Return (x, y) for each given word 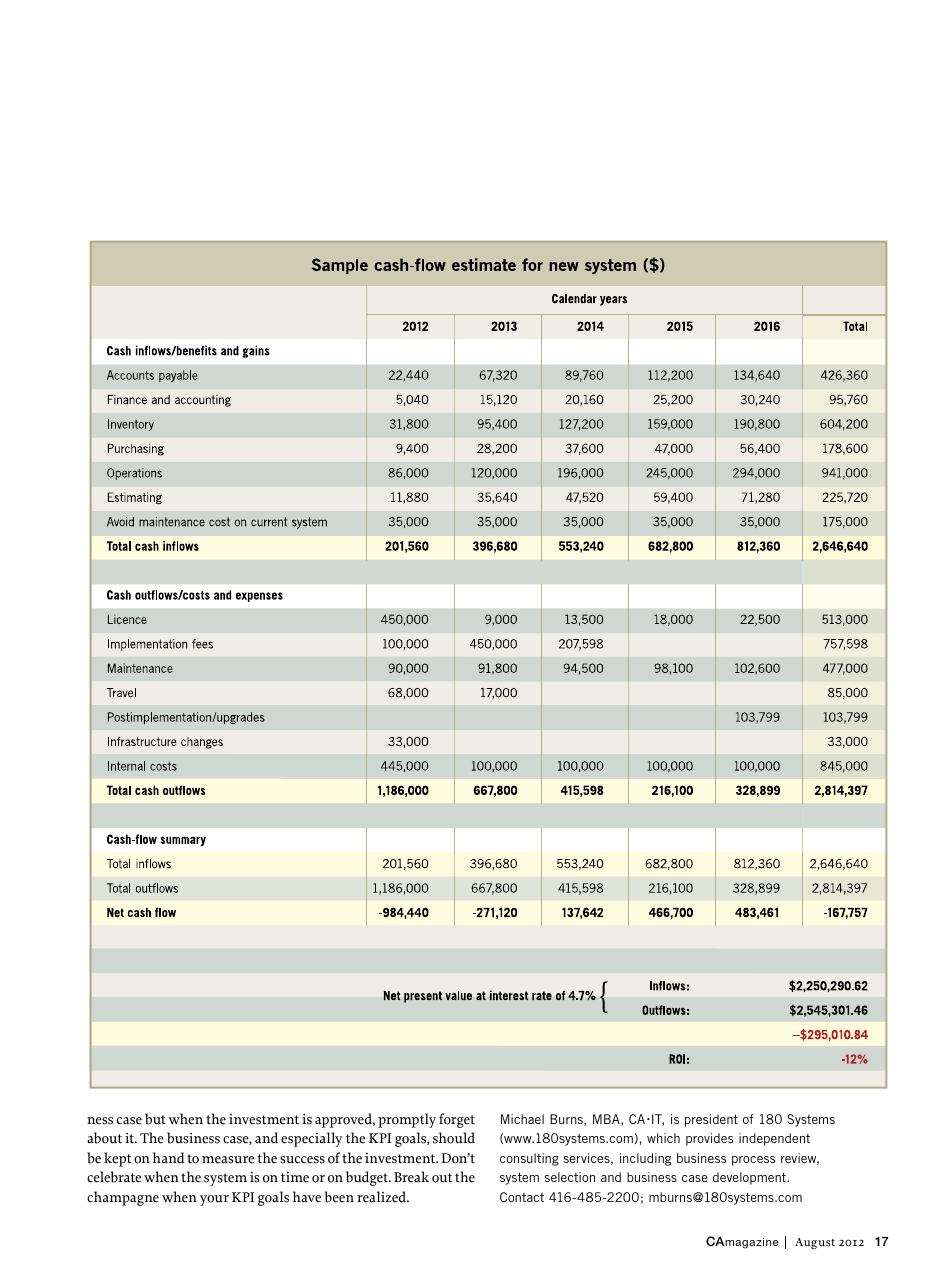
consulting (529, 1159)
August (815, 1243)
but (155, 1119)
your (214, 1200)
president (711, 1120)
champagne (123, 1198)
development (750, 1178)
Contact (522, 1197)
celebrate (114, 1177)
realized (383, 1197)
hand (168, 1158)
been (339, 1197)
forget (457, 1120)
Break (411, 1177)
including (645, 1159)
